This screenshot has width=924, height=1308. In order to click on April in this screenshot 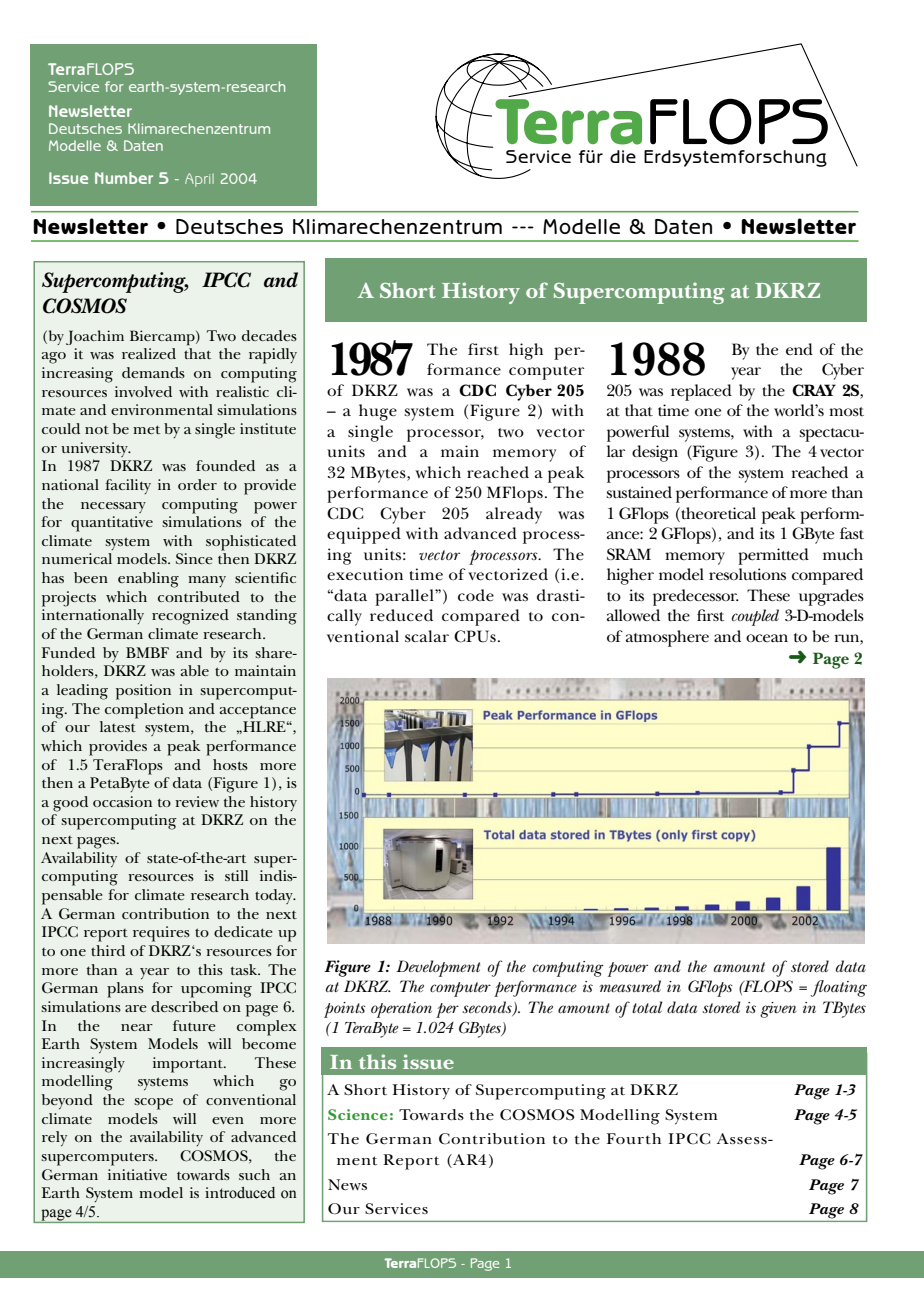, I will do `click(199, 180)`.
